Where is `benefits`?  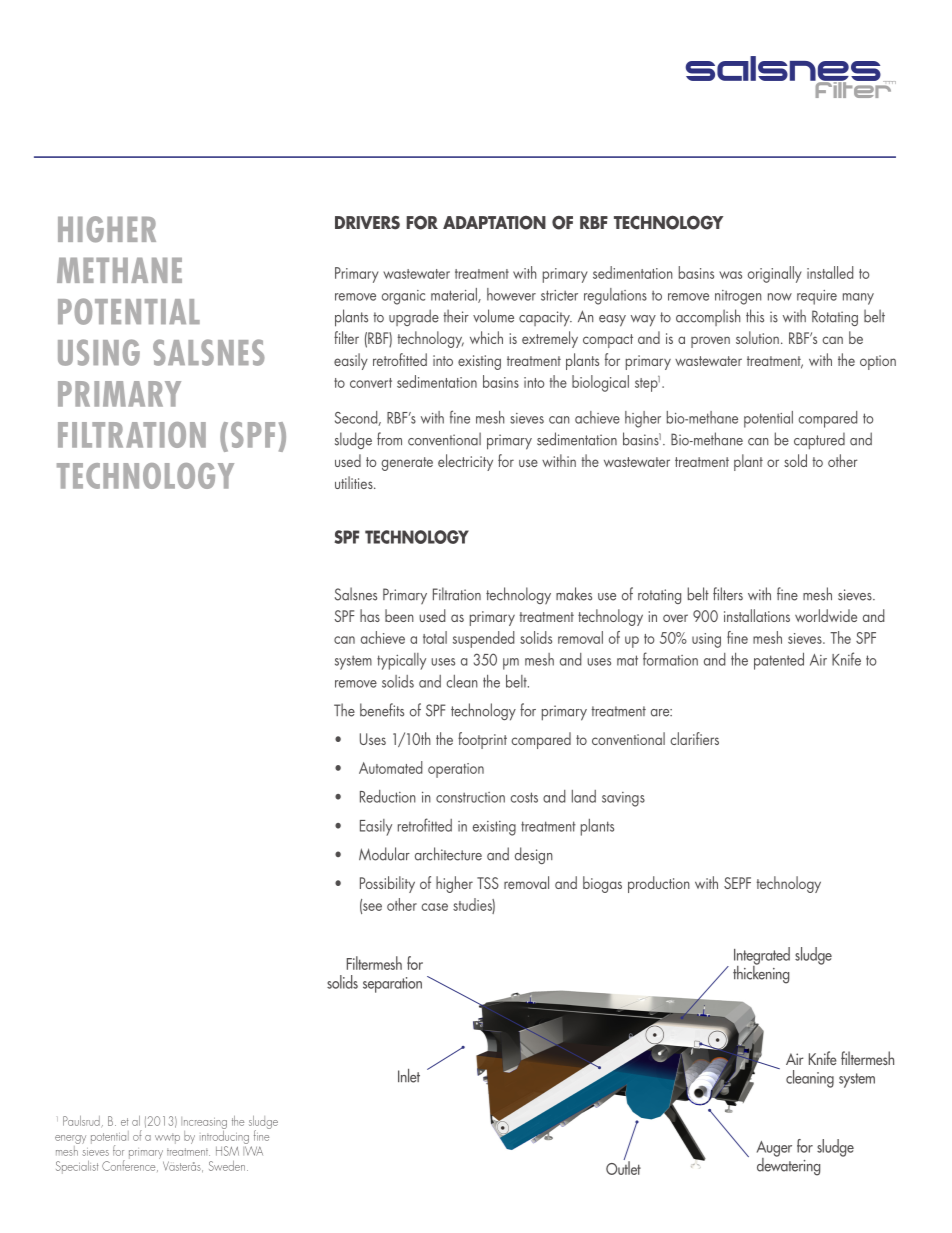 benefits is located at coordinates (382, 710).
